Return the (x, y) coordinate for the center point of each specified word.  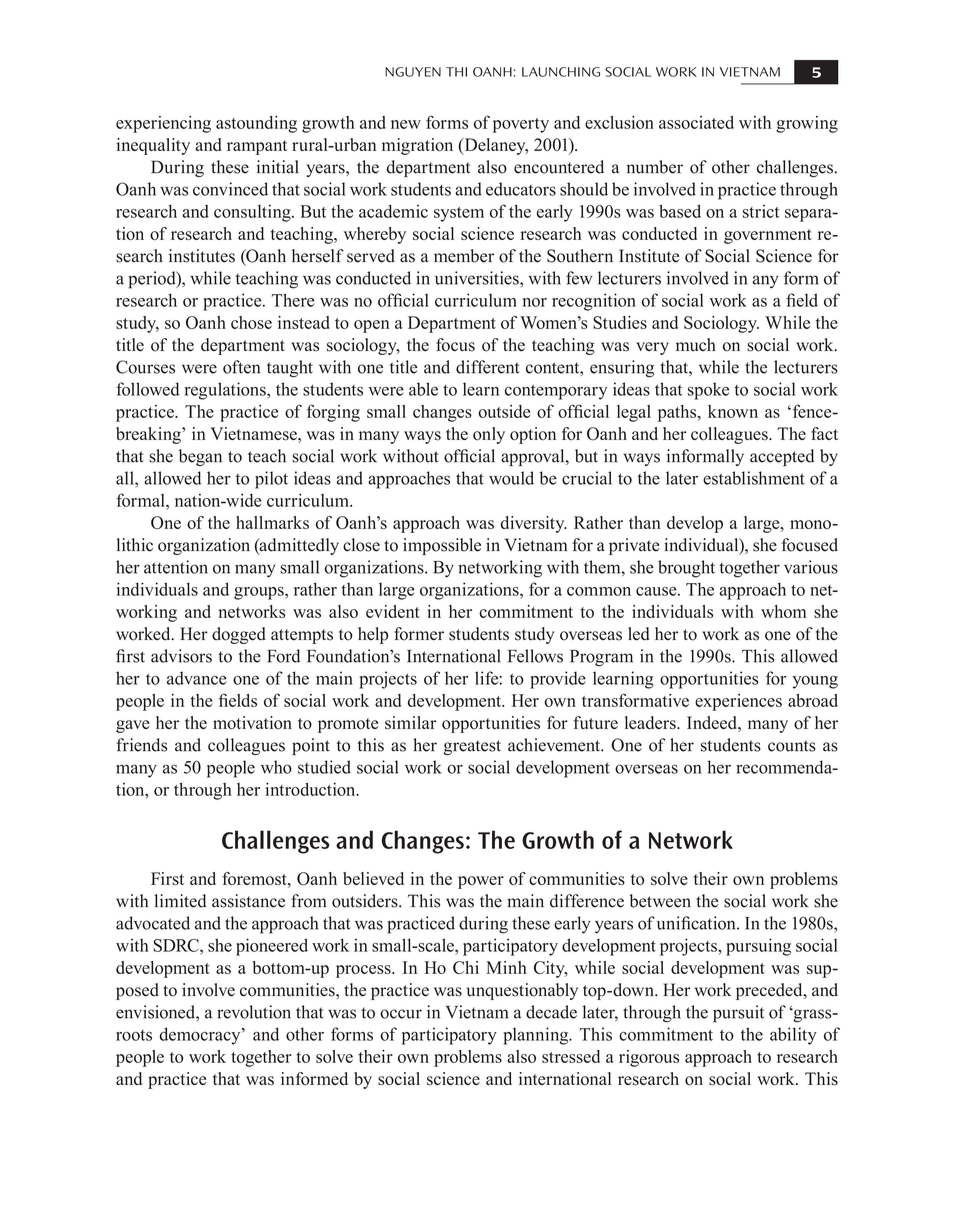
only (489, 435)
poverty (521, 125)
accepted (782, 457)
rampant (257, 147)
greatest (472, 747)
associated (696, 122)
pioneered (272, 947)
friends (141, 745)
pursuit (738, 1014)
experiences (738, 702)
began (200, 457)
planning (537, 1036)
